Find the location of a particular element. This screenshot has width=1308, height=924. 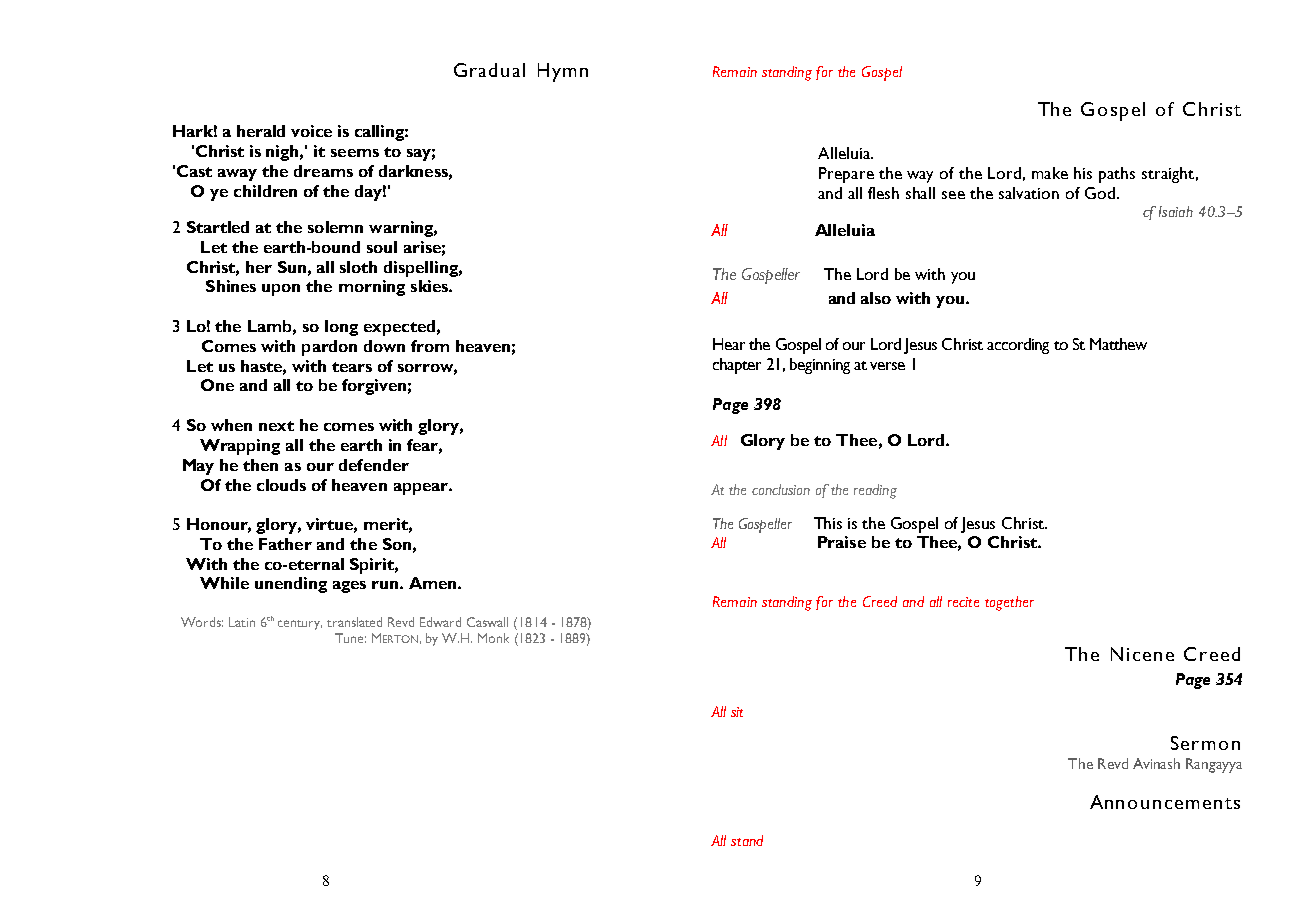

sloth is located at coordinates (358, 267).
